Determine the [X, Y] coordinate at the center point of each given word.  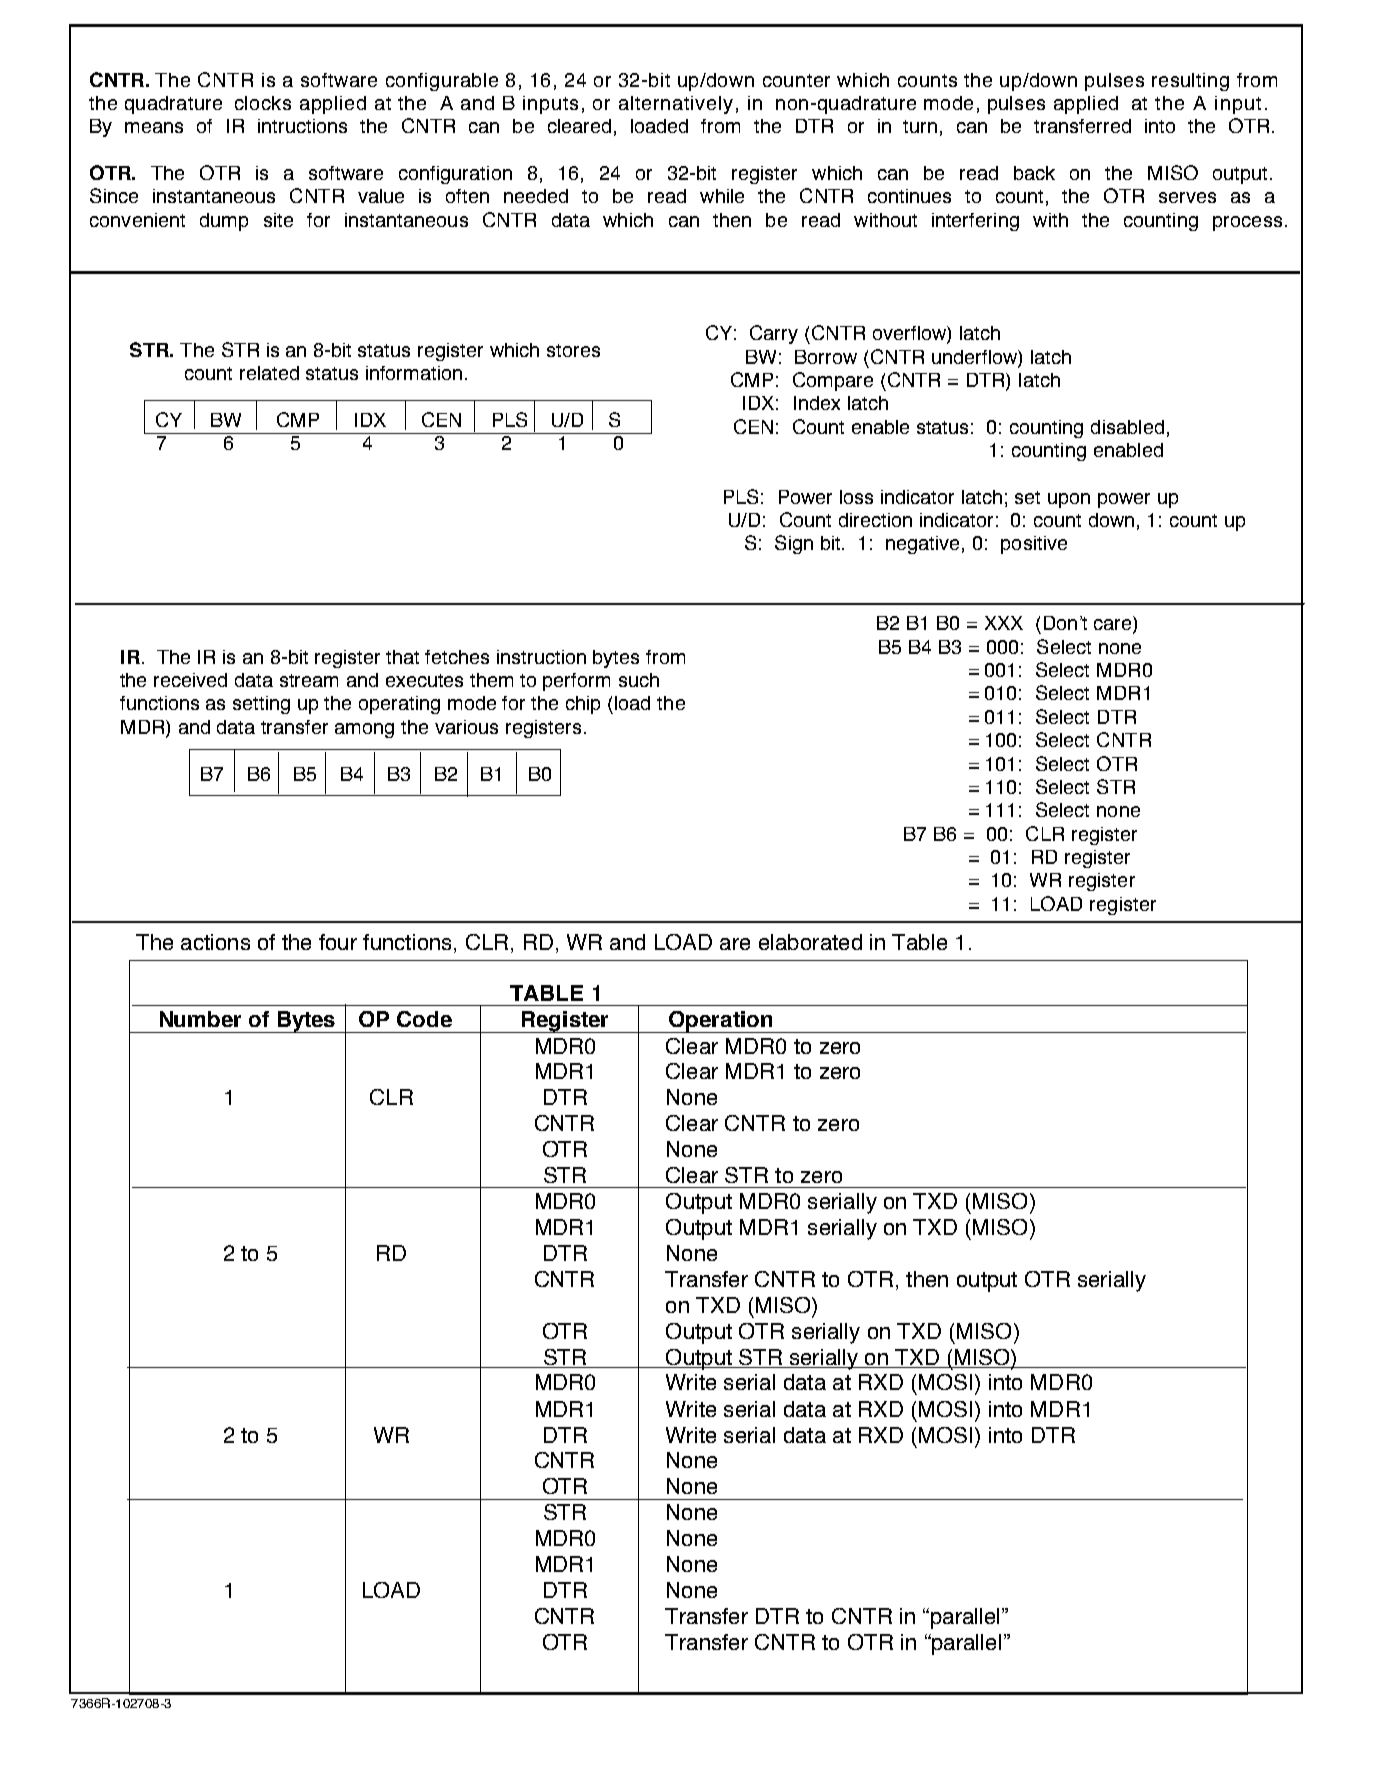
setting [261, 705]
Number [200, 1019]
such [639, 680]
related [269, 373]
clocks [263, 103]
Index [817, 403]
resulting [1190, 82]
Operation [721, 1022]
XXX [1004, 623]
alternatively [676, 105]
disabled [1127, 427]
